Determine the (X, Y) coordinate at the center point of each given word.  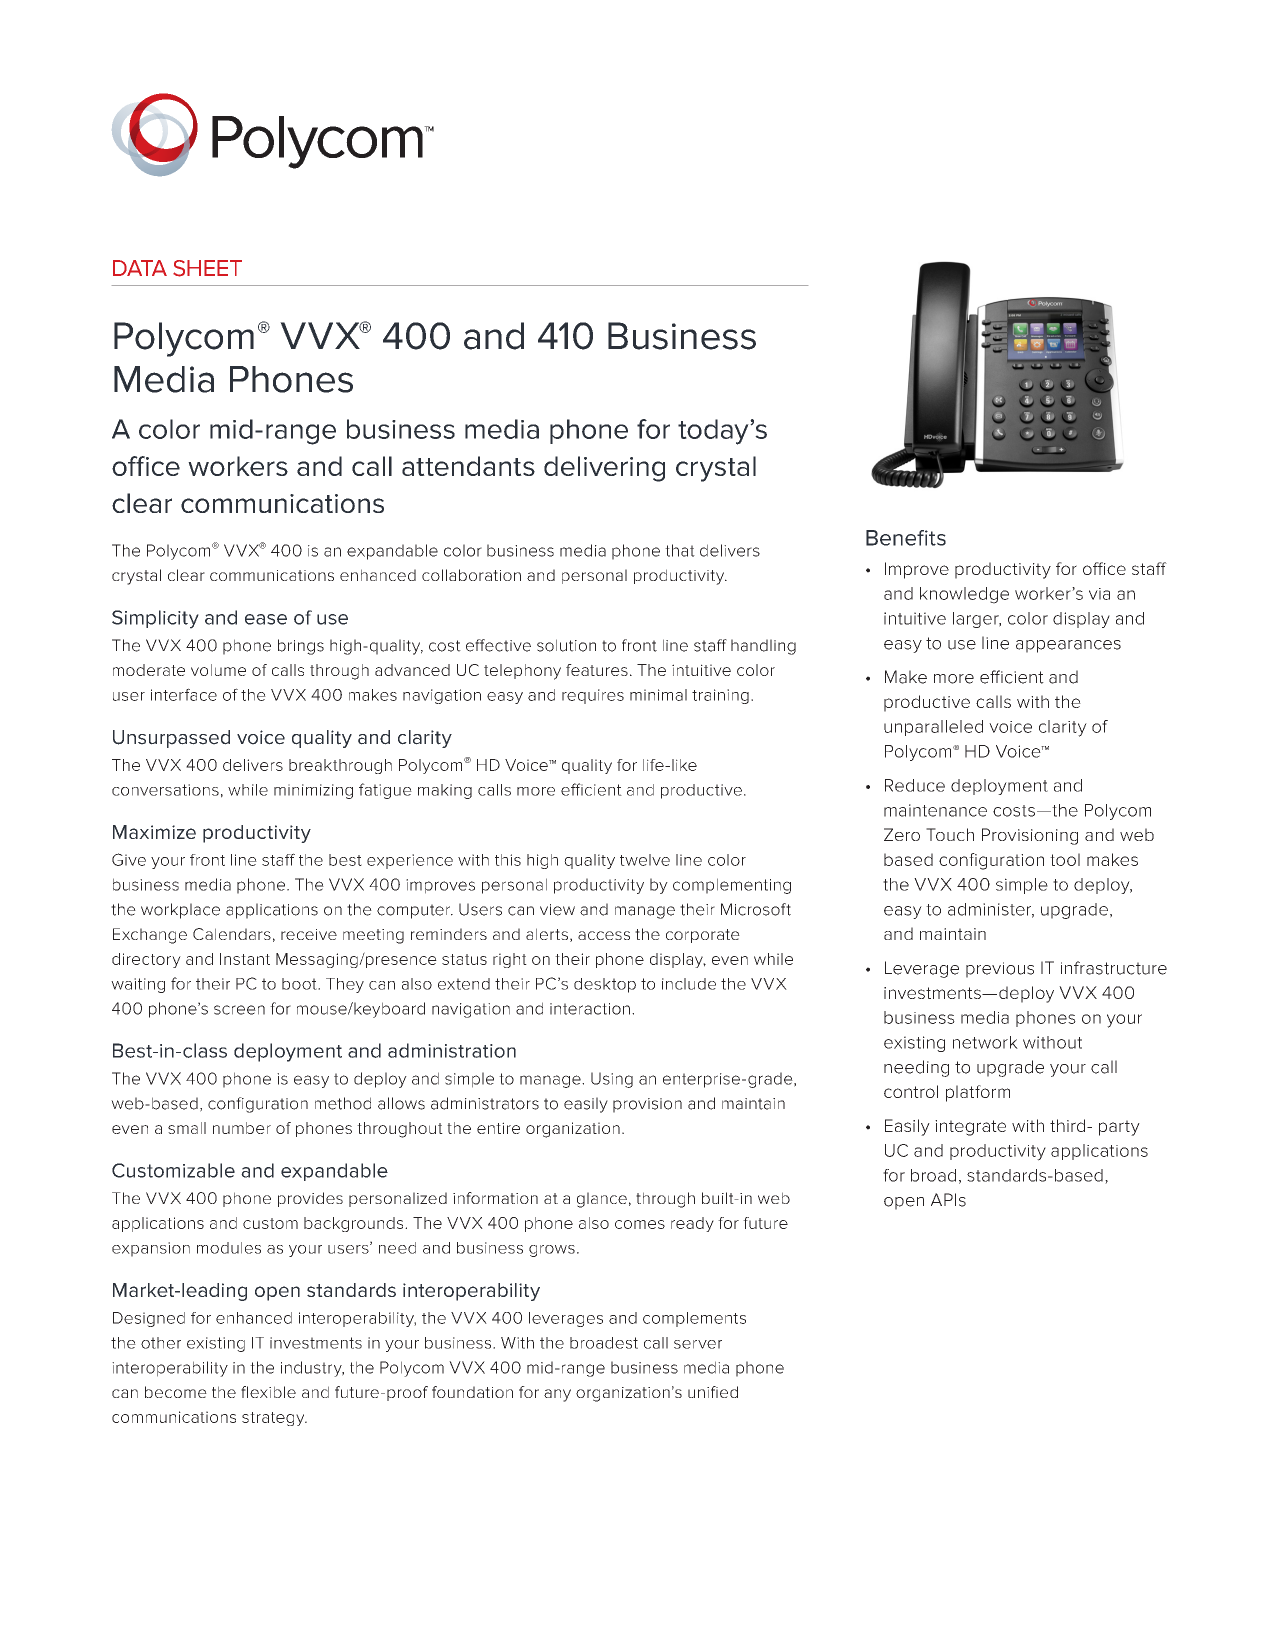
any (557, 1395)
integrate (970, 1128)
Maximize (154, 832)
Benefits (906, 538)
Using (612, 1080)
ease (266, 619)
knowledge (964, 595)
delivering (604, 469)
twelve (645, 860)
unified (713, 1392)
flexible (268, 1392)
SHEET (207, 268)
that (680, 550)
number (242, 1128)
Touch (950, 834)
